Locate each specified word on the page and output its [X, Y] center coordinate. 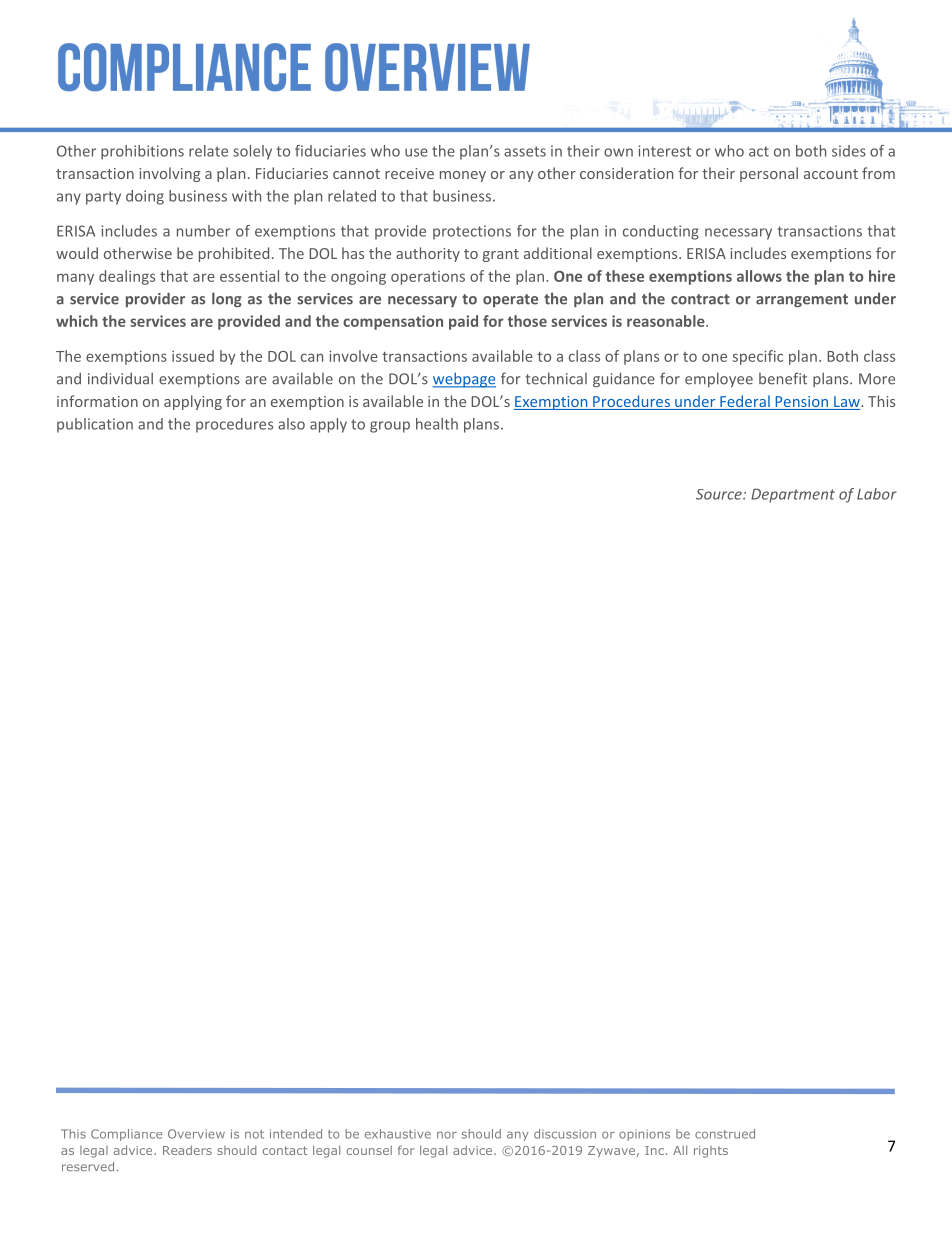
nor [447, 1135]
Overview [196, 1134]
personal [769, 174]
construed [725, 1134]
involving [169, 174]
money [463, 176]
